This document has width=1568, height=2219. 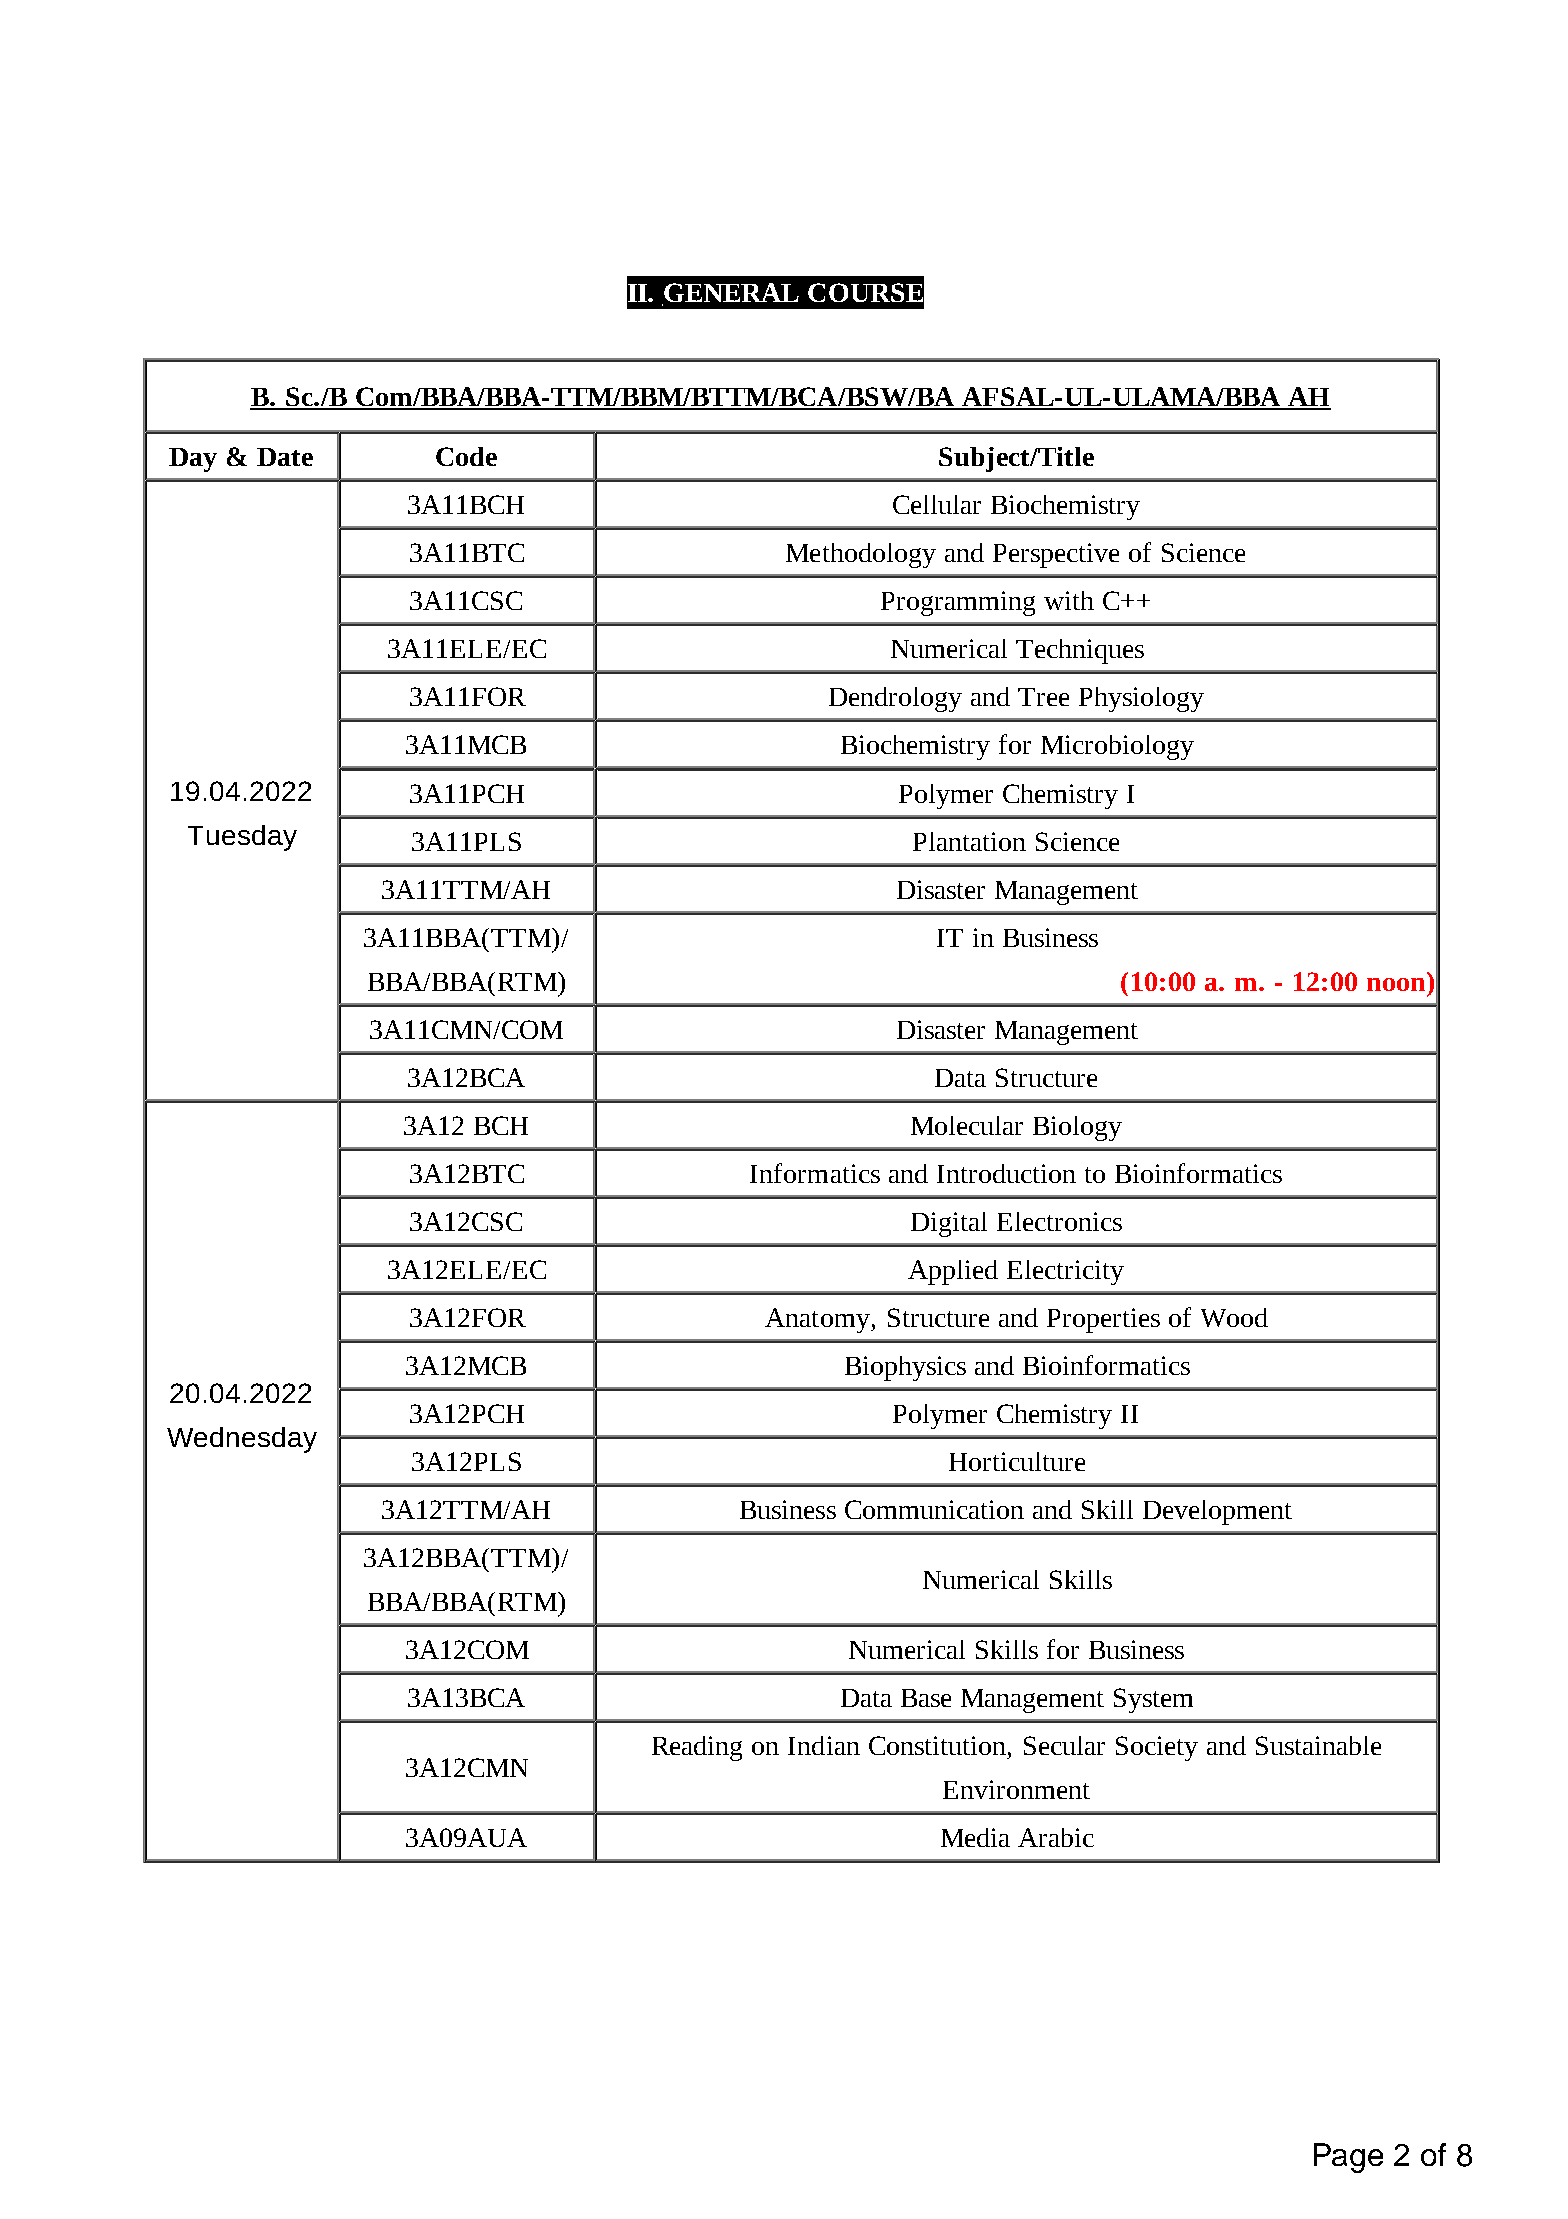 I want to click on Physiology, so click(x=1141, y=699).
